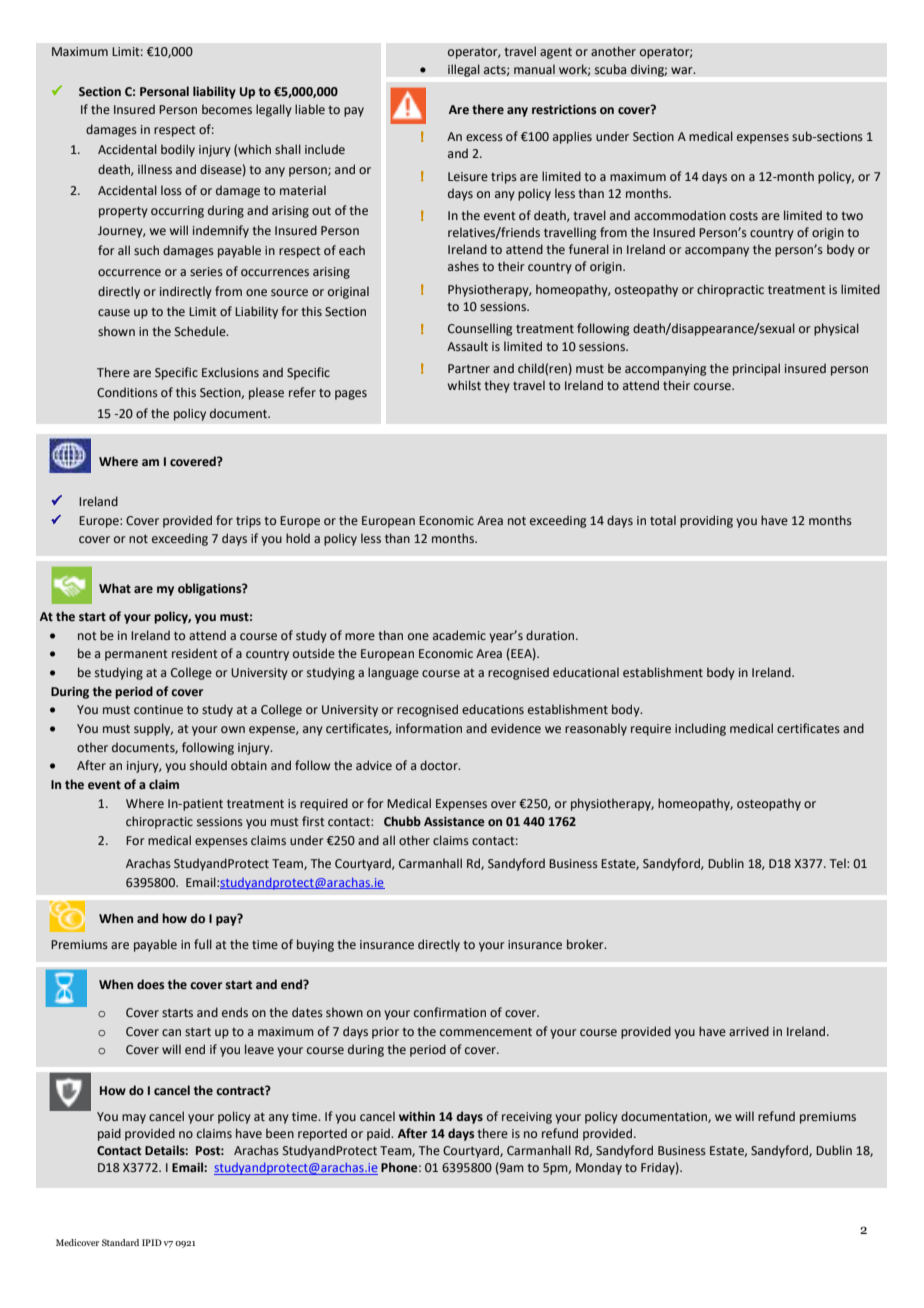  What do you see at coordinates (120, 1242) in the screenshot?
I see `Standard` at bounding box center [120, 1242].
